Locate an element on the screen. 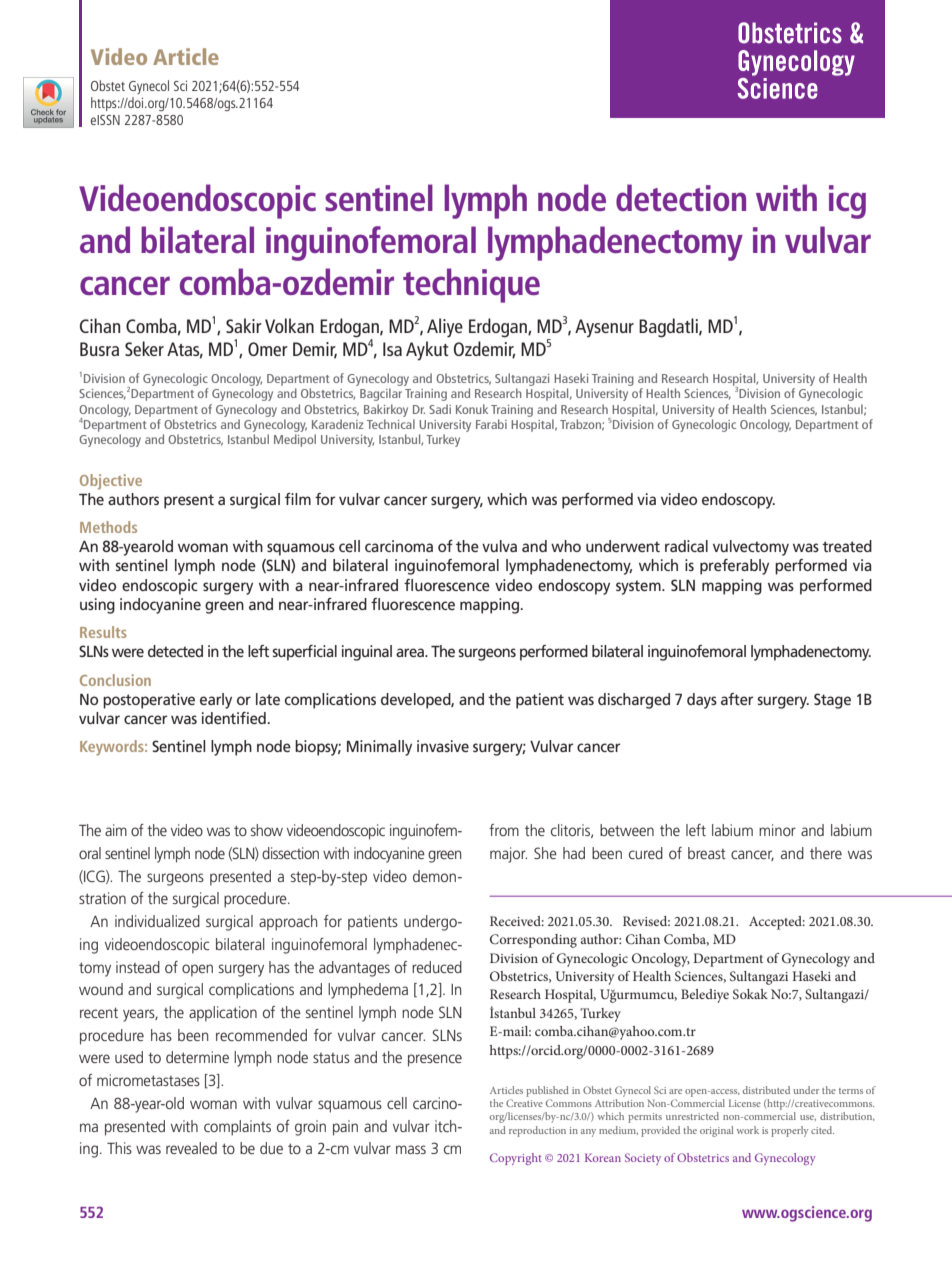 This screenshot has width=952, height=1270. detected is located at coordinates (175, 651).
